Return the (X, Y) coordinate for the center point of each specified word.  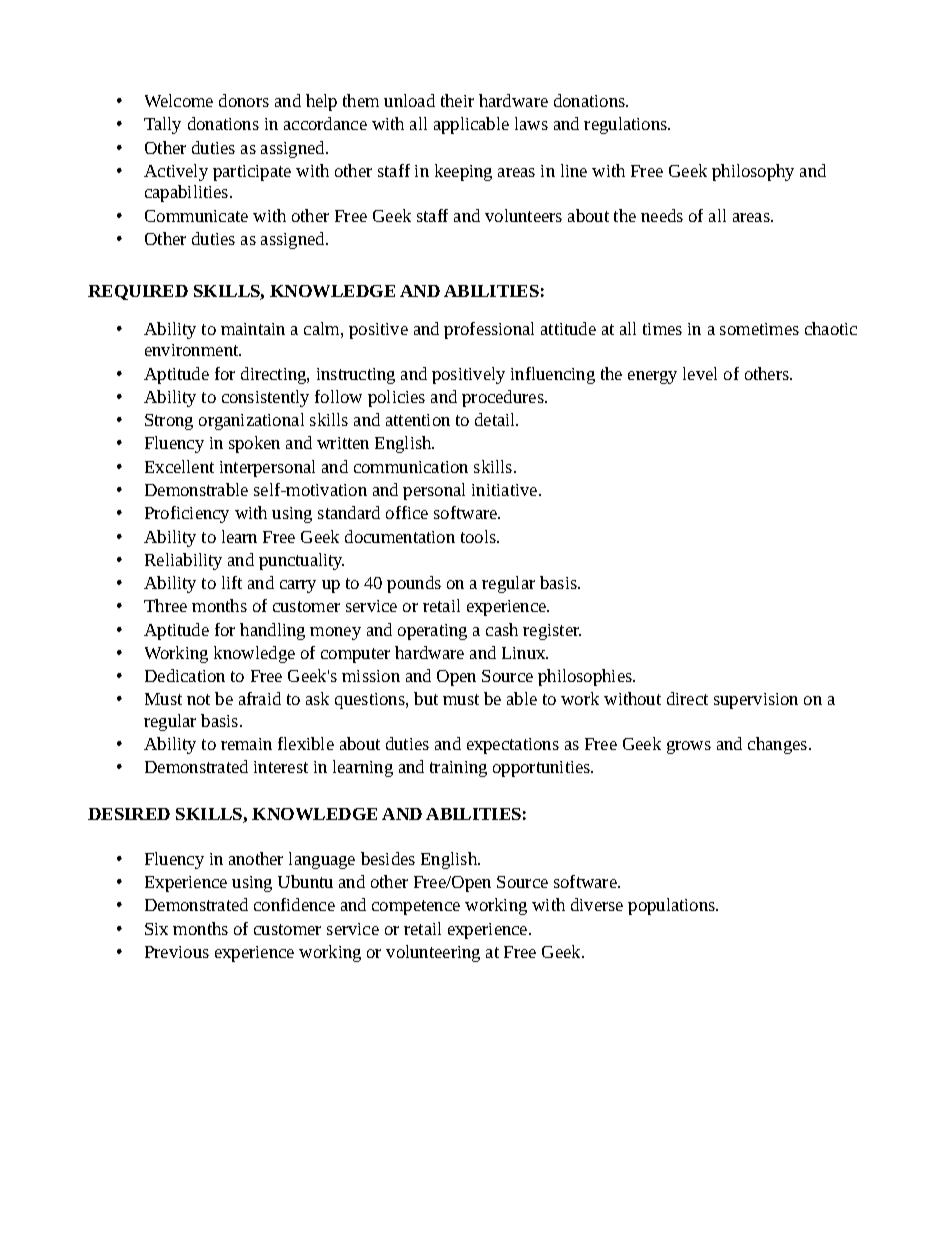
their (457, 100)
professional (489, 330)
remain (246, 744)
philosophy (753, 172)
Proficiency (187, 514)
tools (479, 536)
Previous (177, 952)
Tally (162, 125)
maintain (253, 329)
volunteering (433, 953)
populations (673, 906)
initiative (506, 490)
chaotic (831, 328)
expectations (513, 746)
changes (779, 745)
